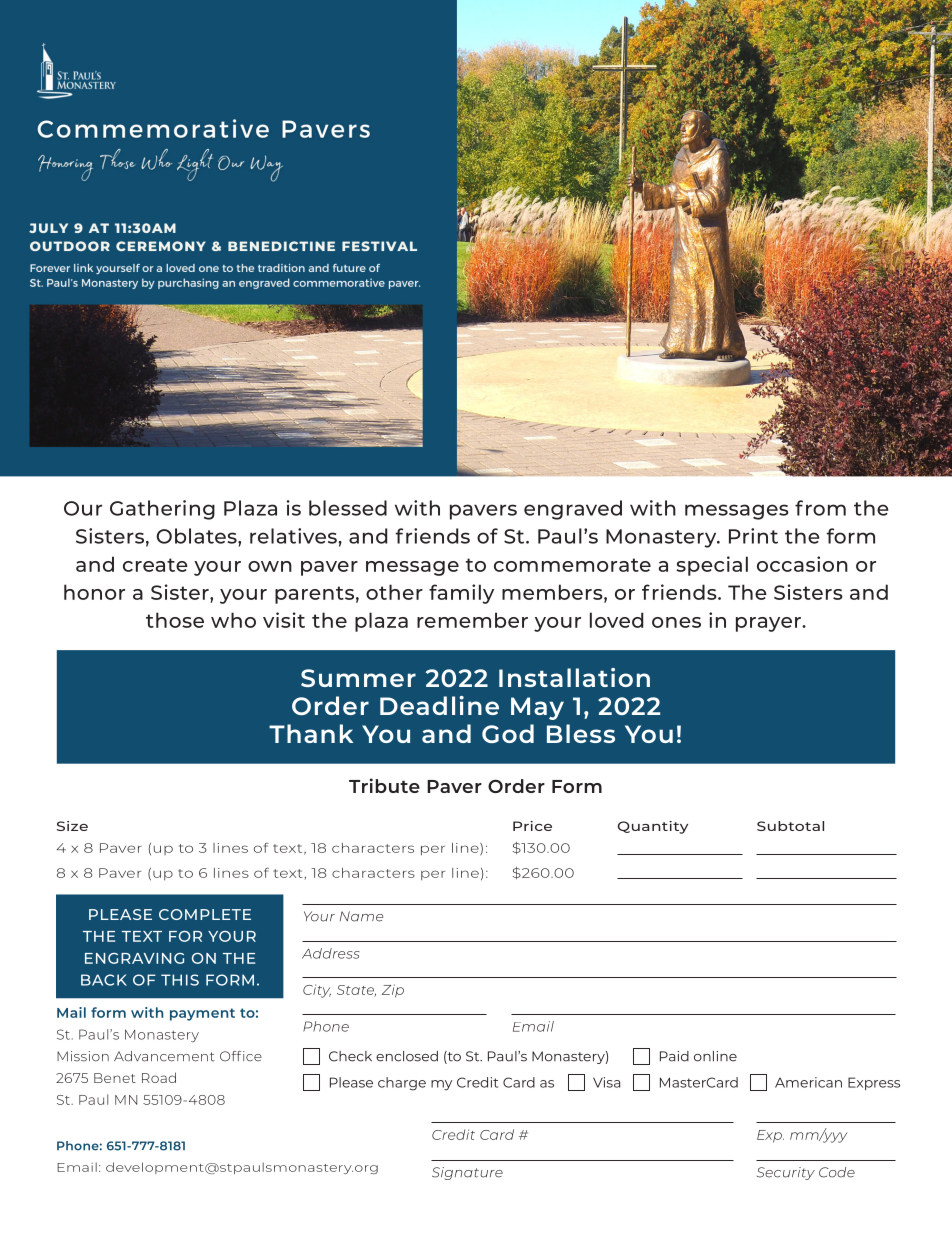  I want to click on engraved, so click(573, 510).
